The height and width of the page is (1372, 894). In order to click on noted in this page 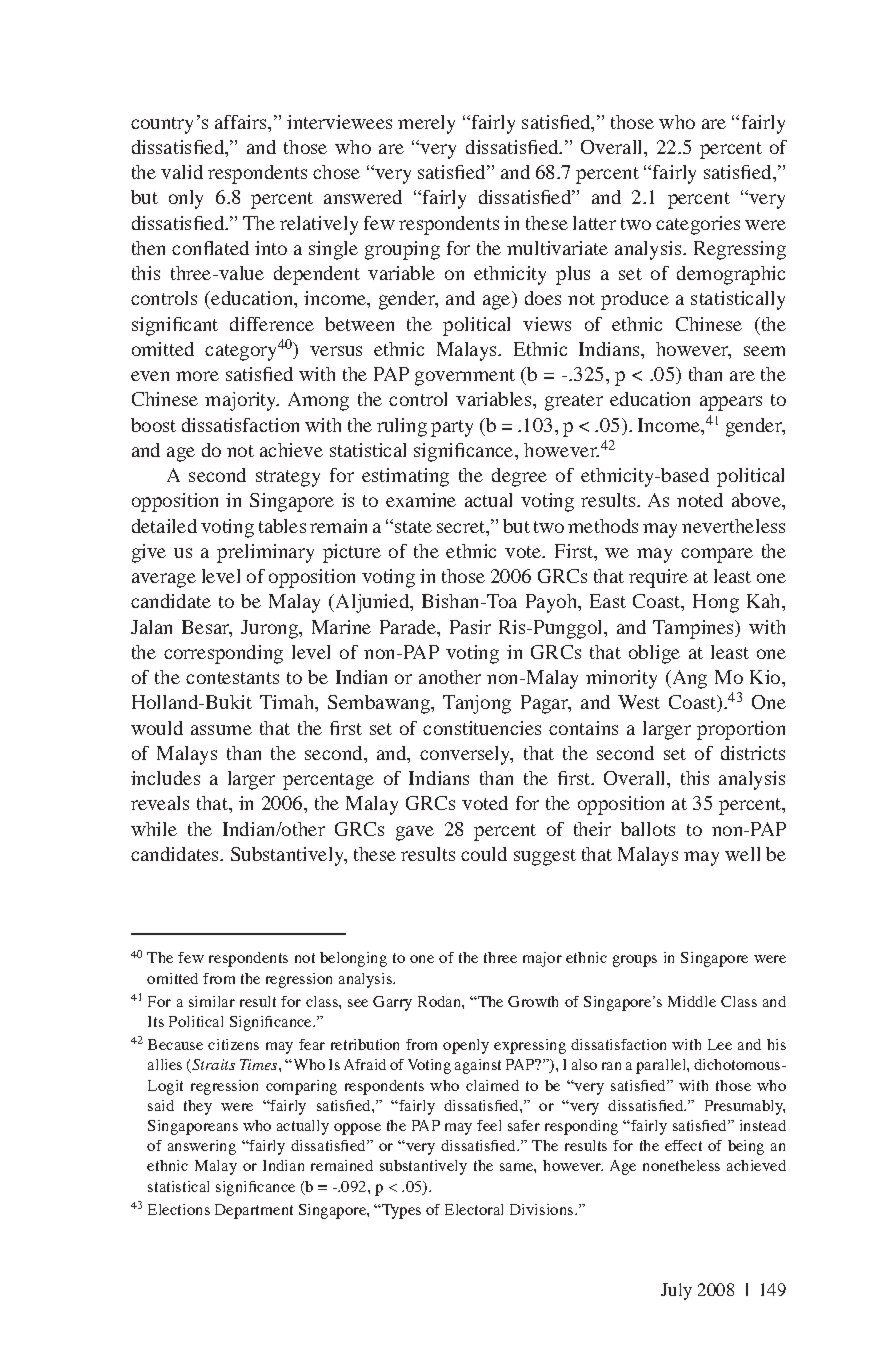, I will do `click(700, 500)`.
